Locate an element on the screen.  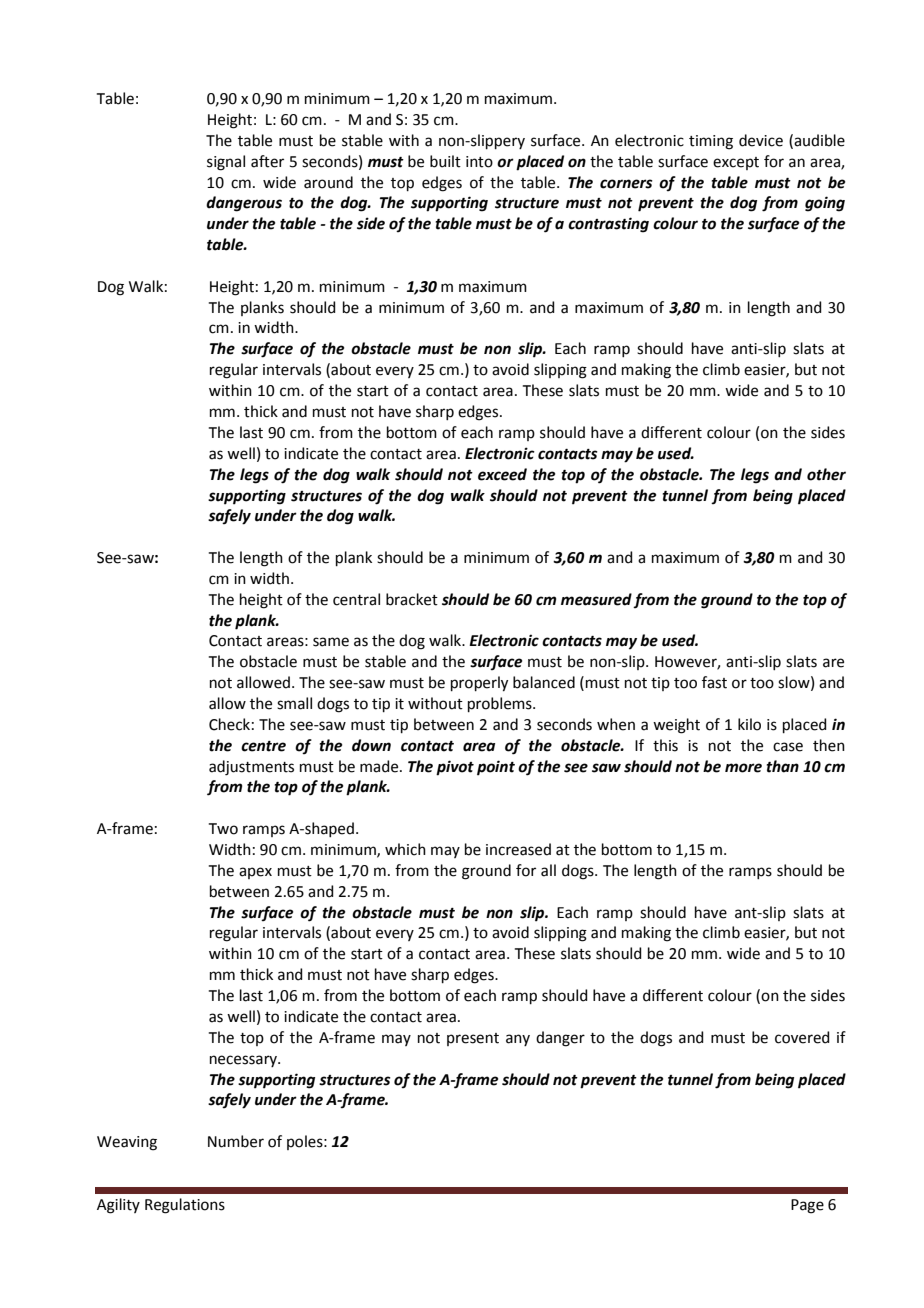
present is located at coordinates (473, 1039).
